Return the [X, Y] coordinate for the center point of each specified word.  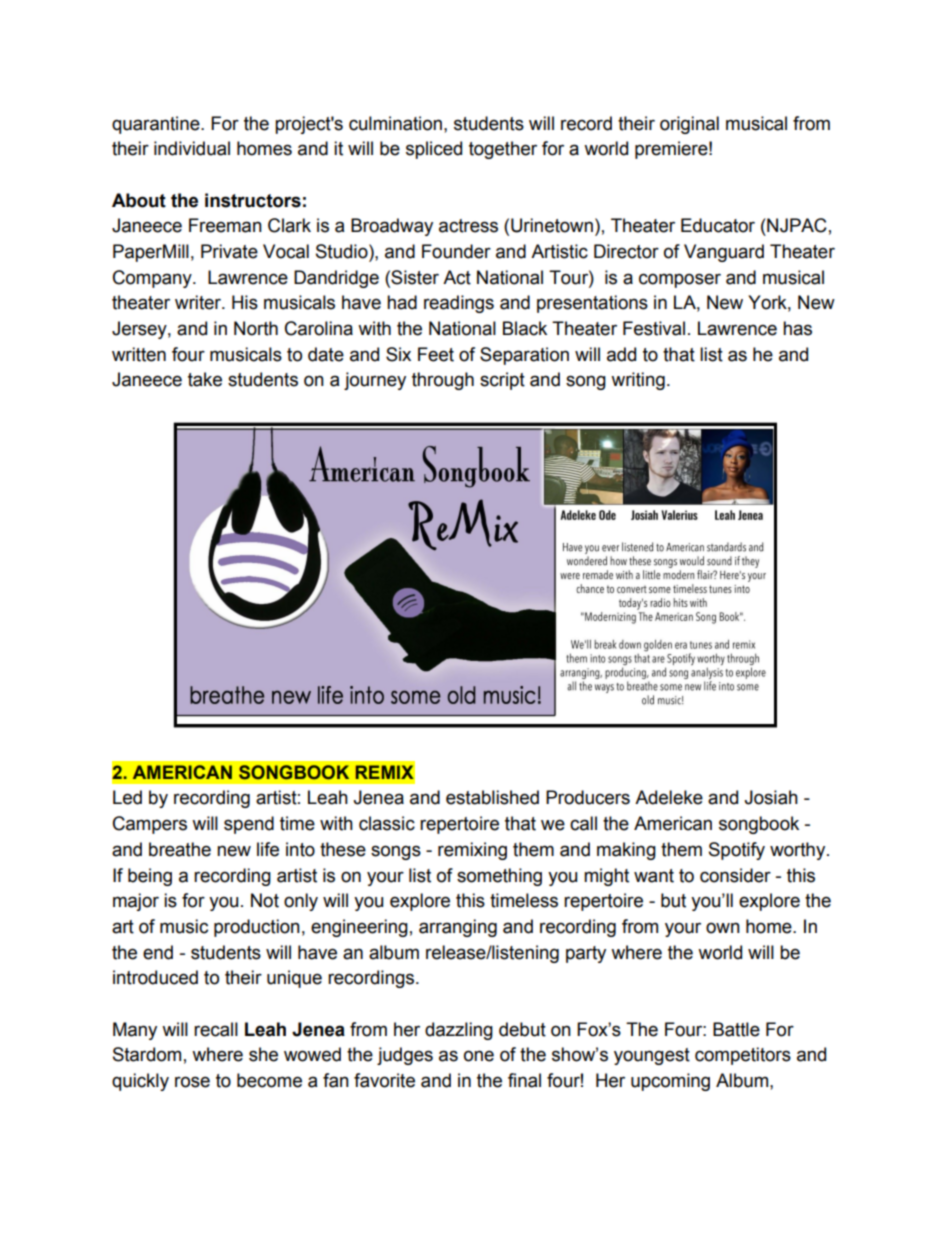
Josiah [771, 797]
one [479, 1056]
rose [192, 1082]
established [492, 797]
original [689, 125]
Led [127, 797]
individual [192, 148]
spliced [434, 150]
